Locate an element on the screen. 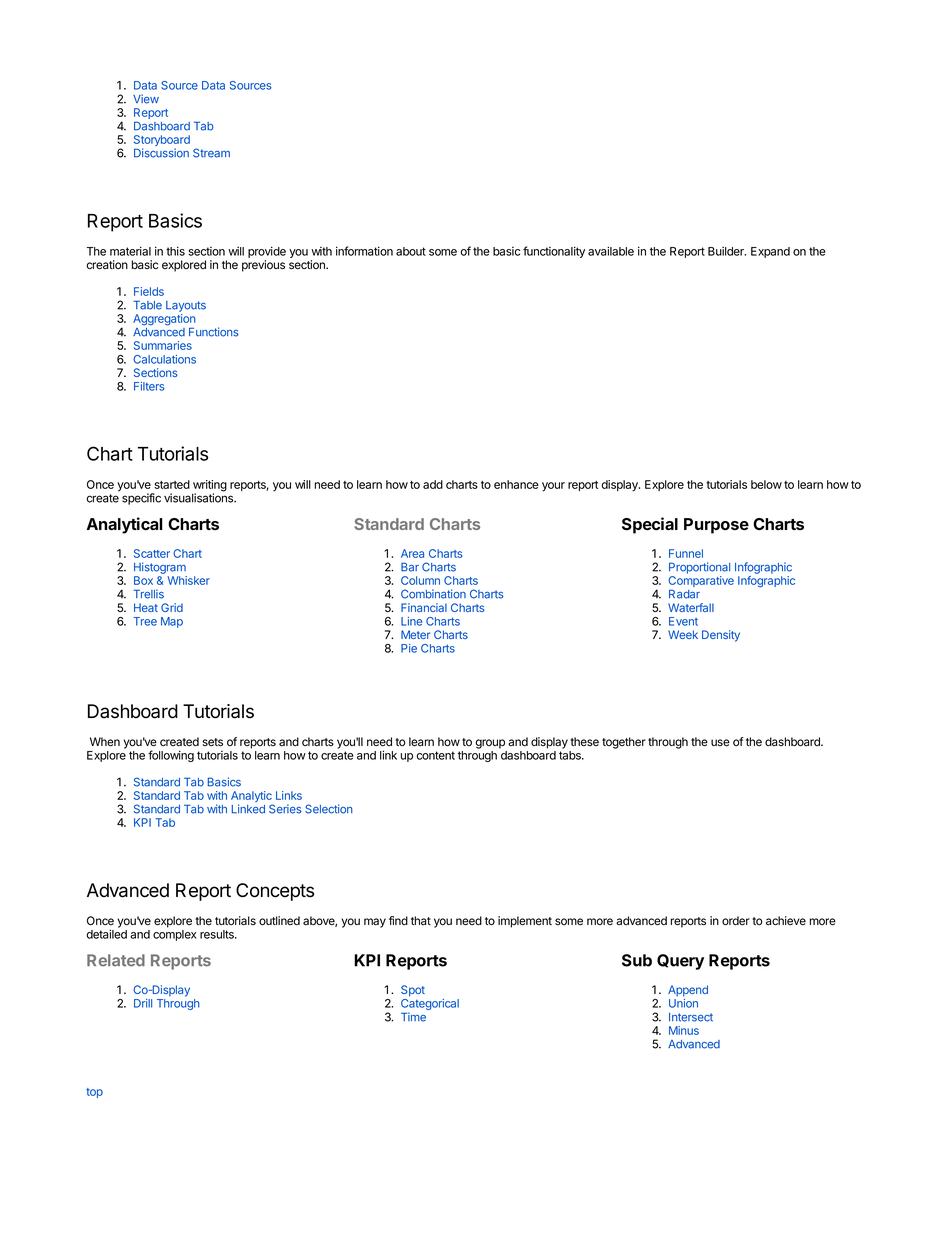 The width and height of the screenshot is (952, 1233). content is located at coordinates (435, 755).
